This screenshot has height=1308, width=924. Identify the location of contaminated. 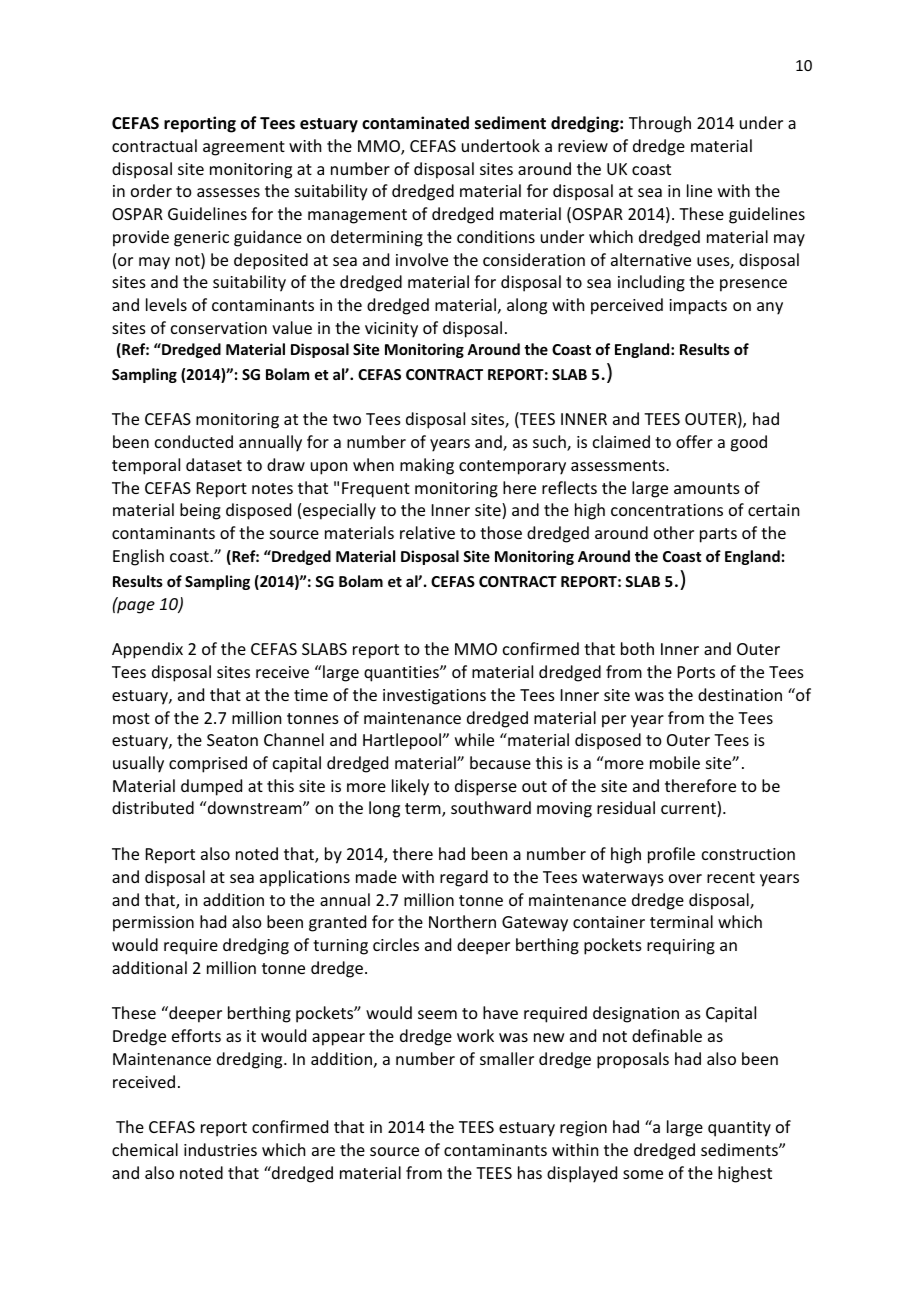
(415, 123).
